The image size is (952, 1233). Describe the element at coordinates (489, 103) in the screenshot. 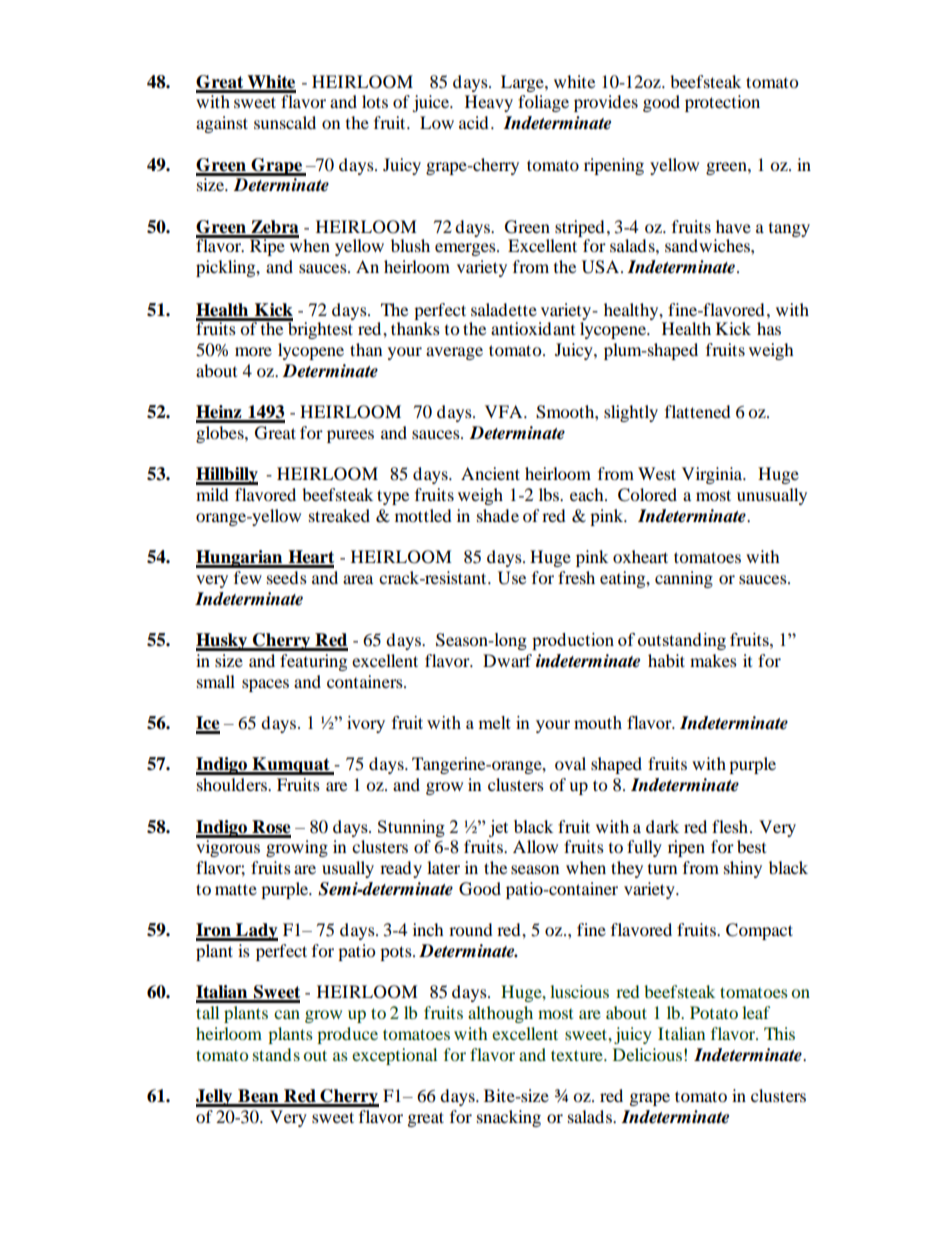

I see `Heavy` at that location.
